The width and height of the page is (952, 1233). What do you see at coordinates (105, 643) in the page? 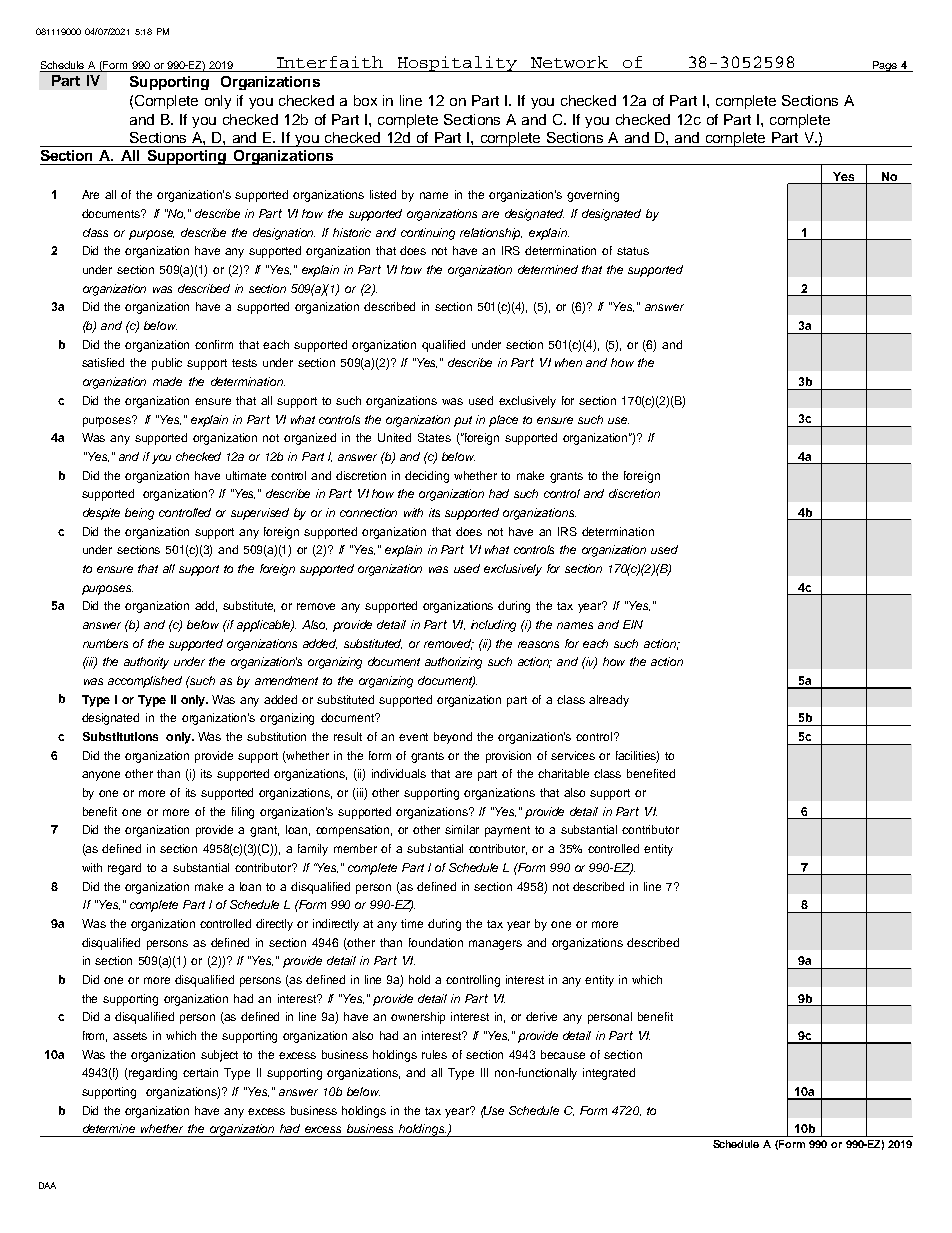
I see `numbers` at bounding box center [105, 643].
